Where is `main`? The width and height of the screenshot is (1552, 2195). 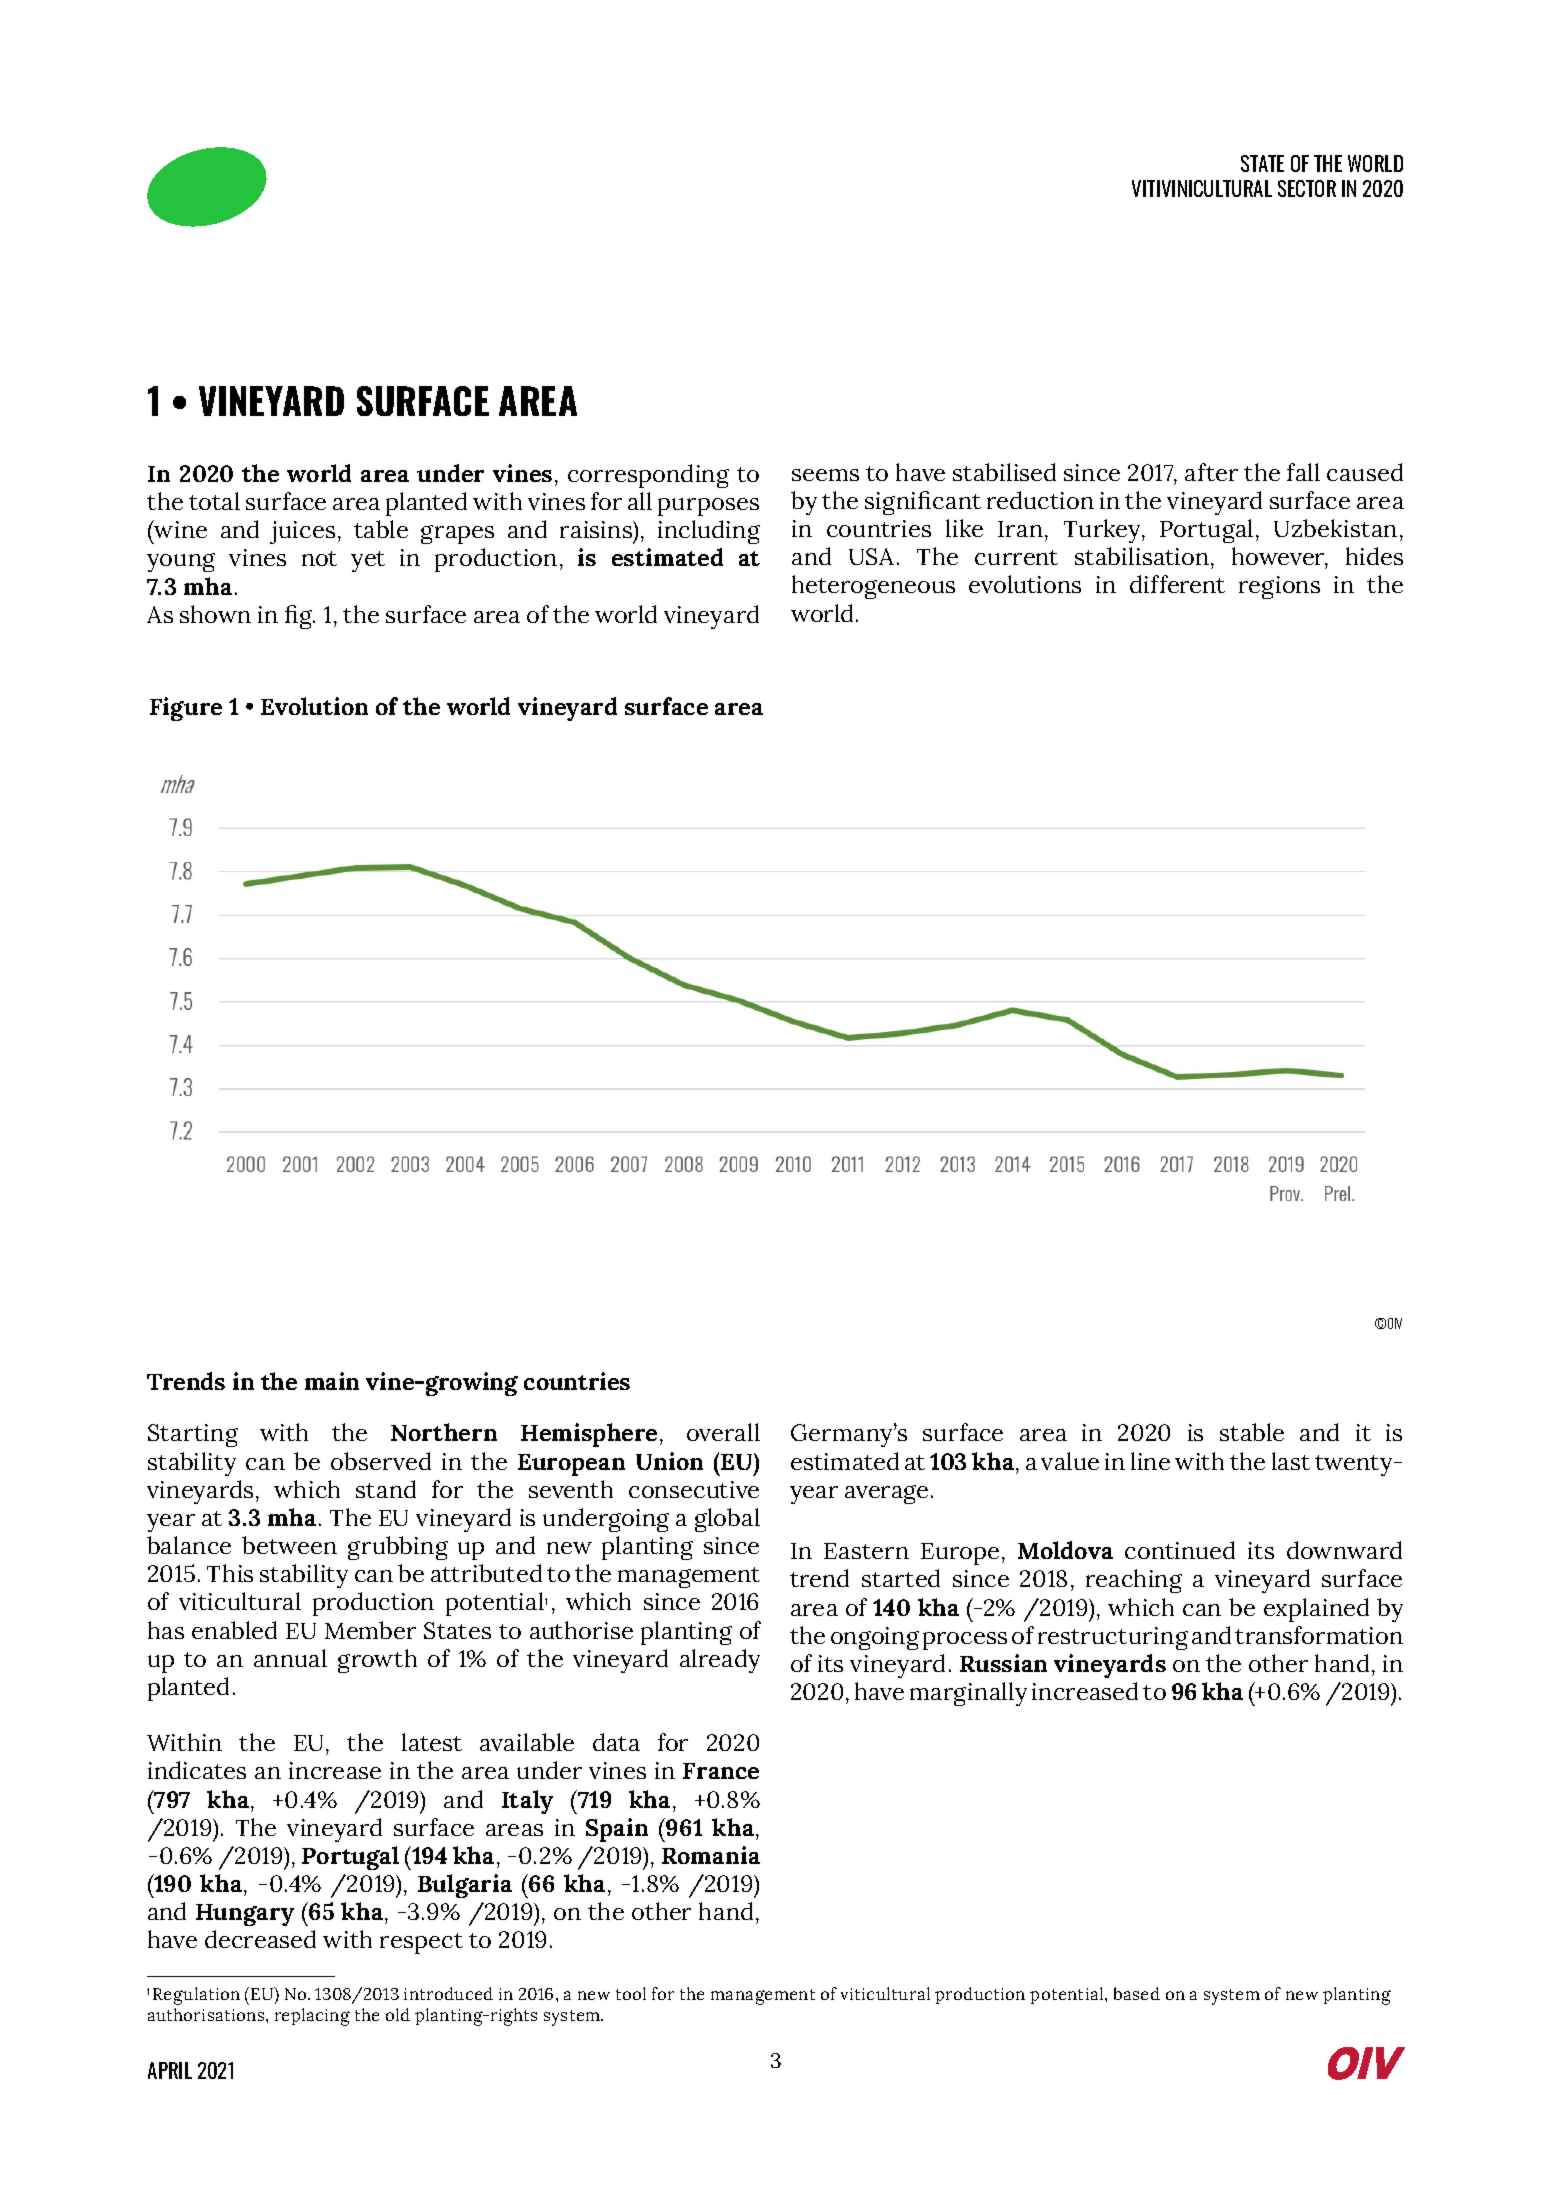 main is located at coordinates (332, 1381).
